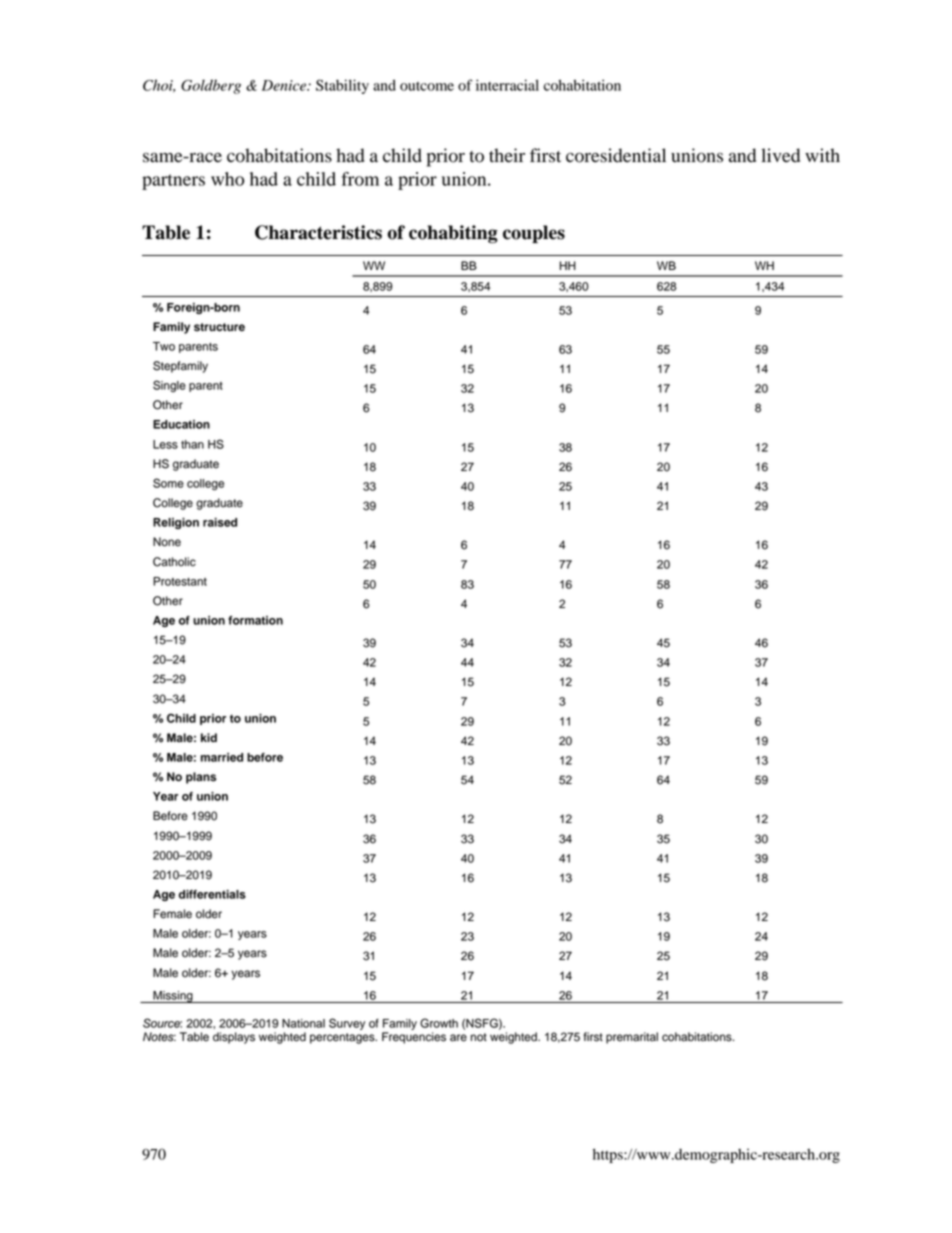 The image size is (952, 1233). I want to click on displays, so click(234, 1038).
